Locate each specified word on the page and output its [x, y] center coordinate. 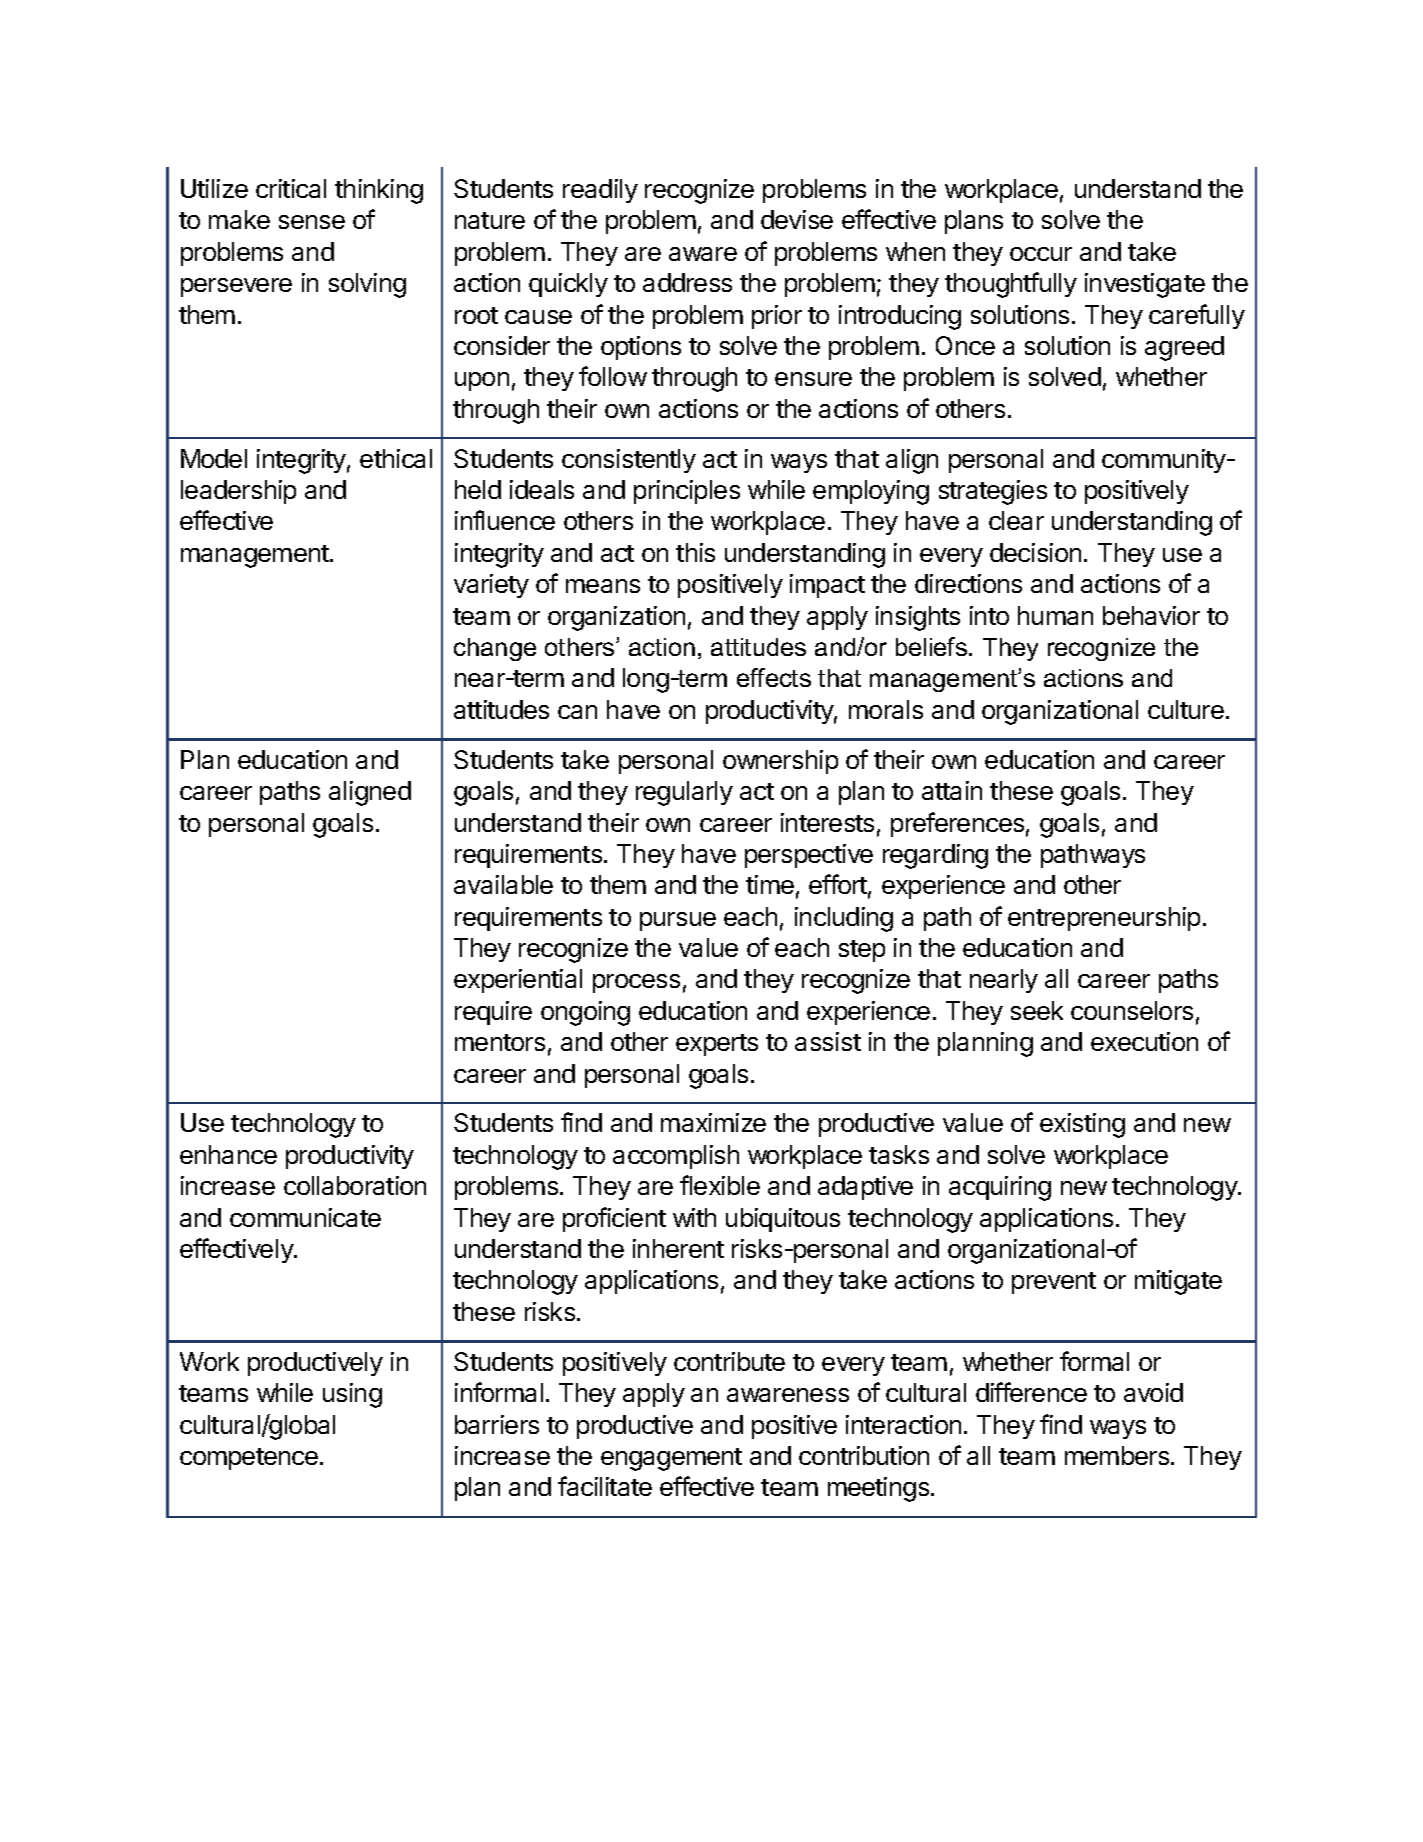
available [503, 884]
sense [312, 222]
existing [1082, 1125]
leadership [238, 492]
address [687, 282]
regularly [684, 793]
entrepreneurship [1104, 919]
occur [1041, 254]
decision [1035, 552]
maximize [713, 1122]
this [695, 552]
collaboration [355, 1185]
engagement [671, 1459]
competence [249, 1459]
